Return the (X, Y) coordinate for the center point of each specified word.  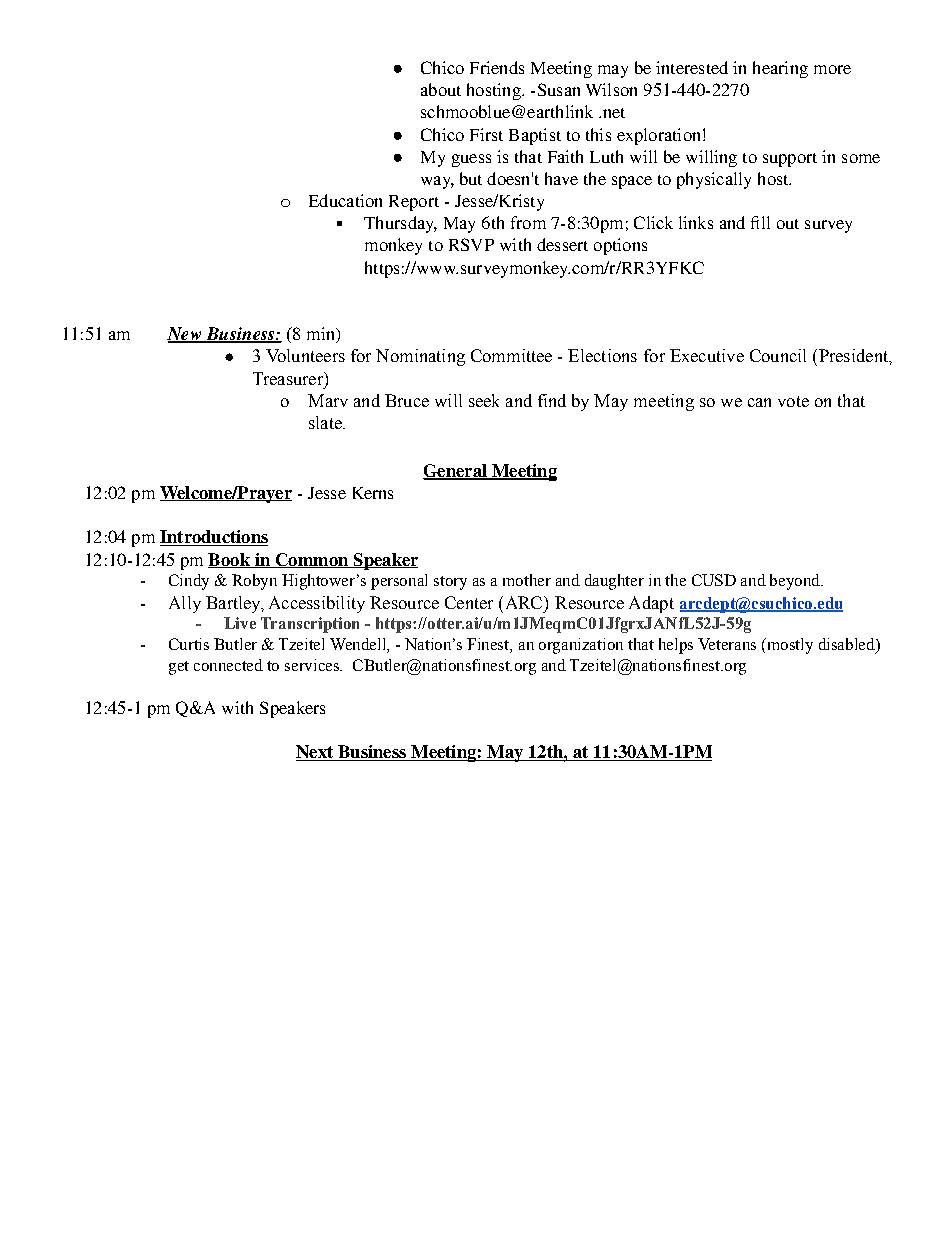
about (441, 89)
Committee (511, 355)
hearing (780, 69)
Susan (559, 89)
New (185, 335)
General (456, 472)
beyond (796, 582)
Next (316, 753)
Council (778, 355)
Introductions (214, 538)
